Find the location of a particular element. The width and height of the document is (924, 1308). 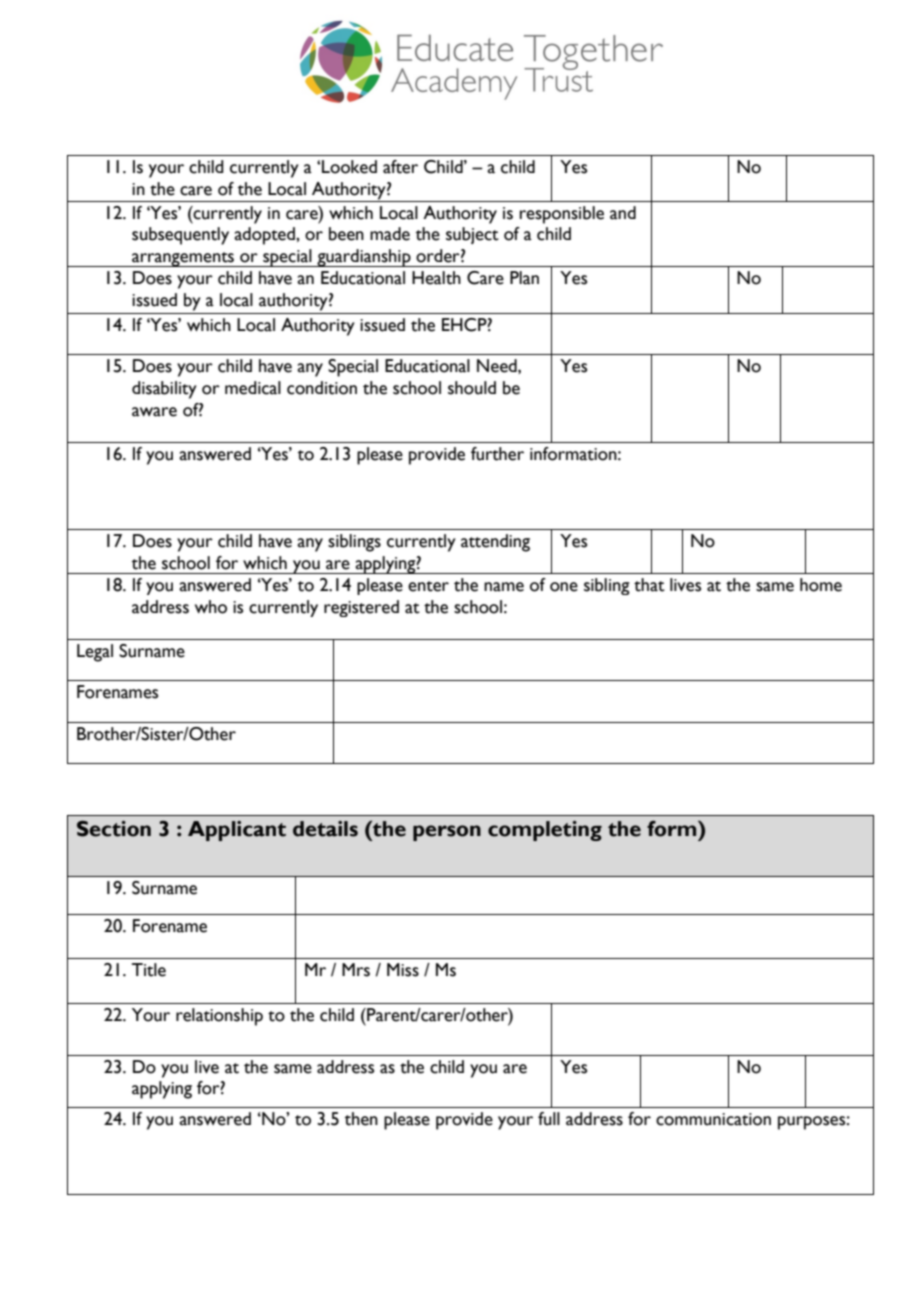

aware is located at coordinates (154, 412).
